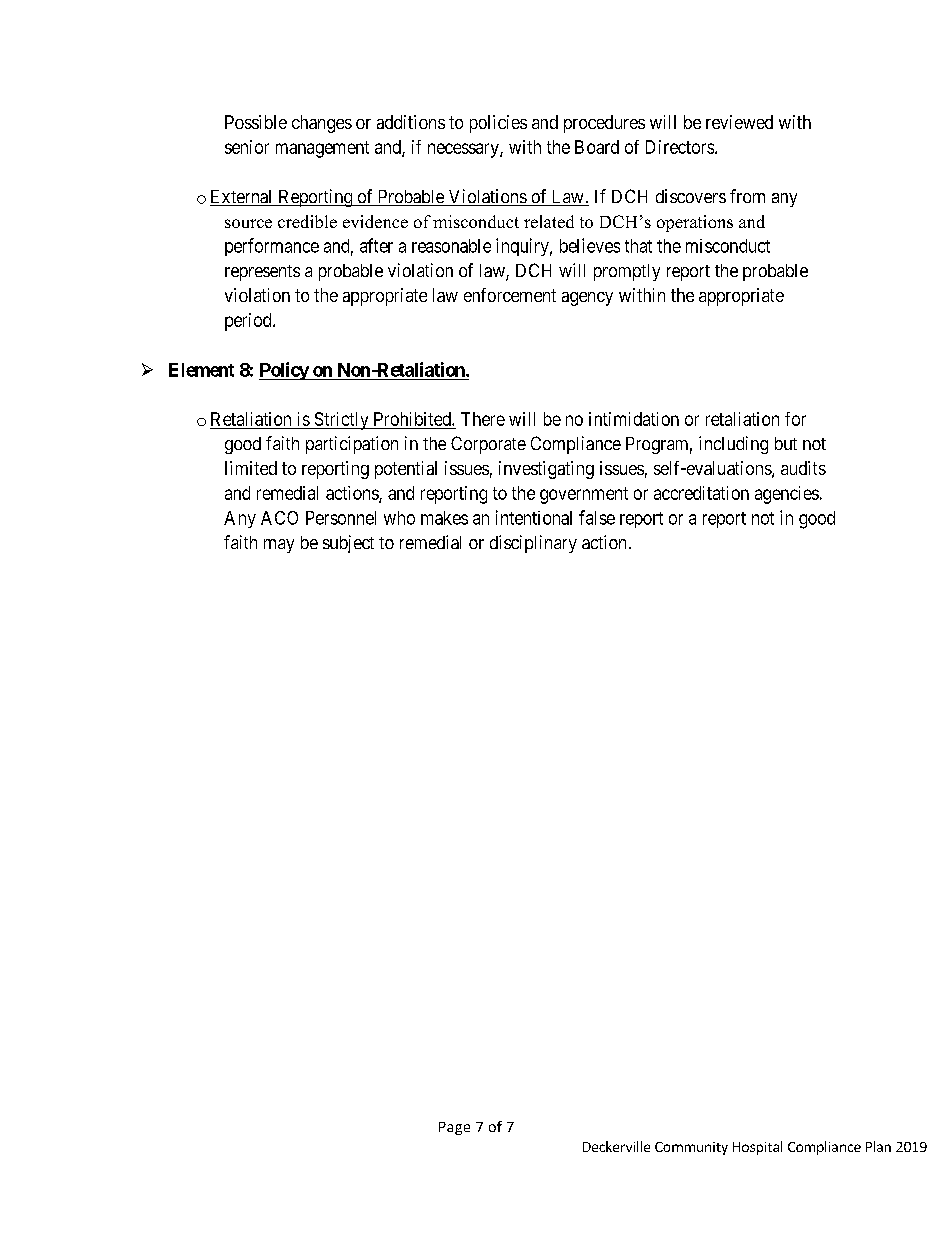 The width and height of the screenshot is (952, 1233). Describe the element at coordinates (498, 124) in the screenshot. I see `policies` at that location.
